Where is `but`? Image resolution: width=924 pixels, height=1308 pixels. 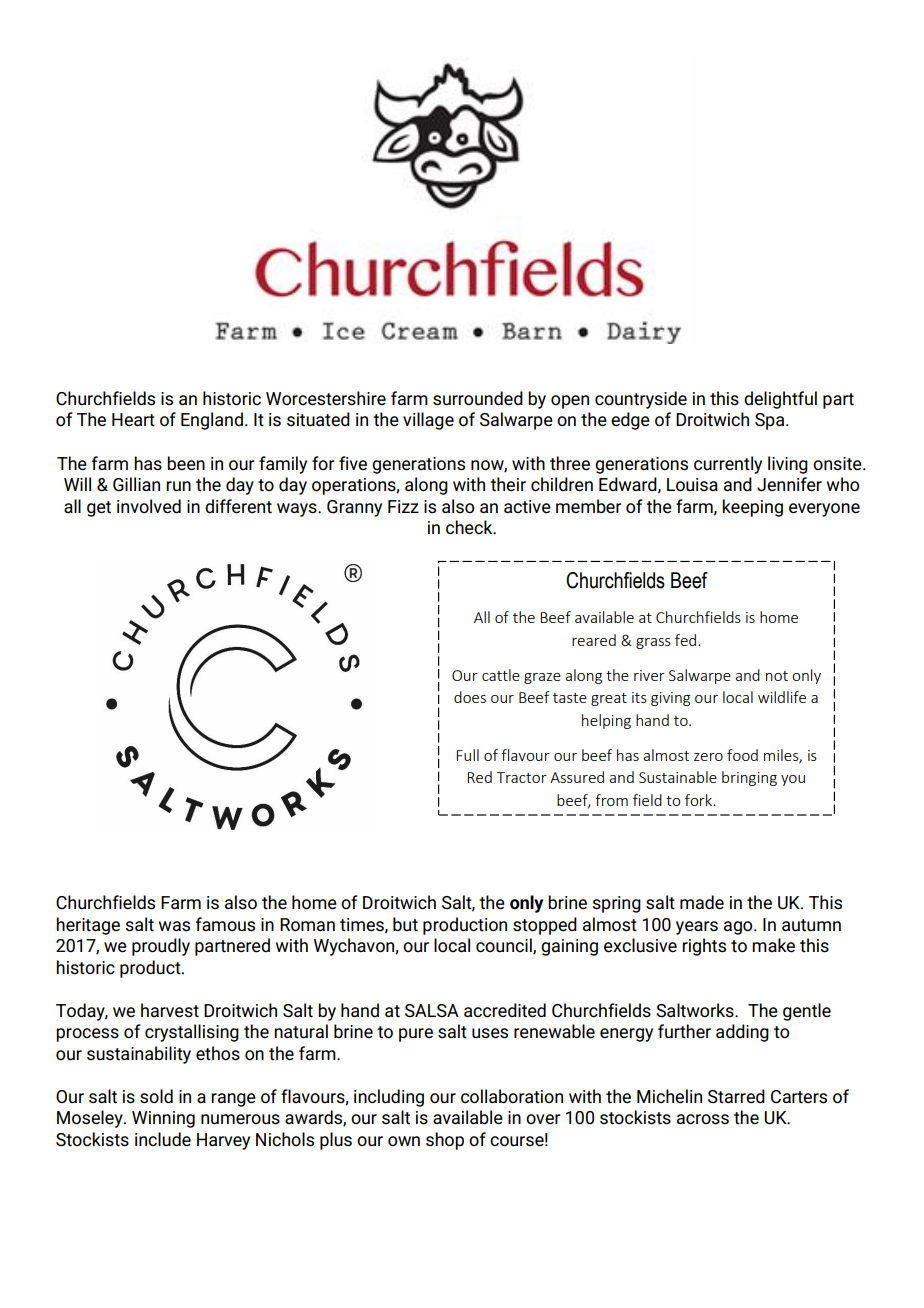 but is located at coordinates (405, 924).
